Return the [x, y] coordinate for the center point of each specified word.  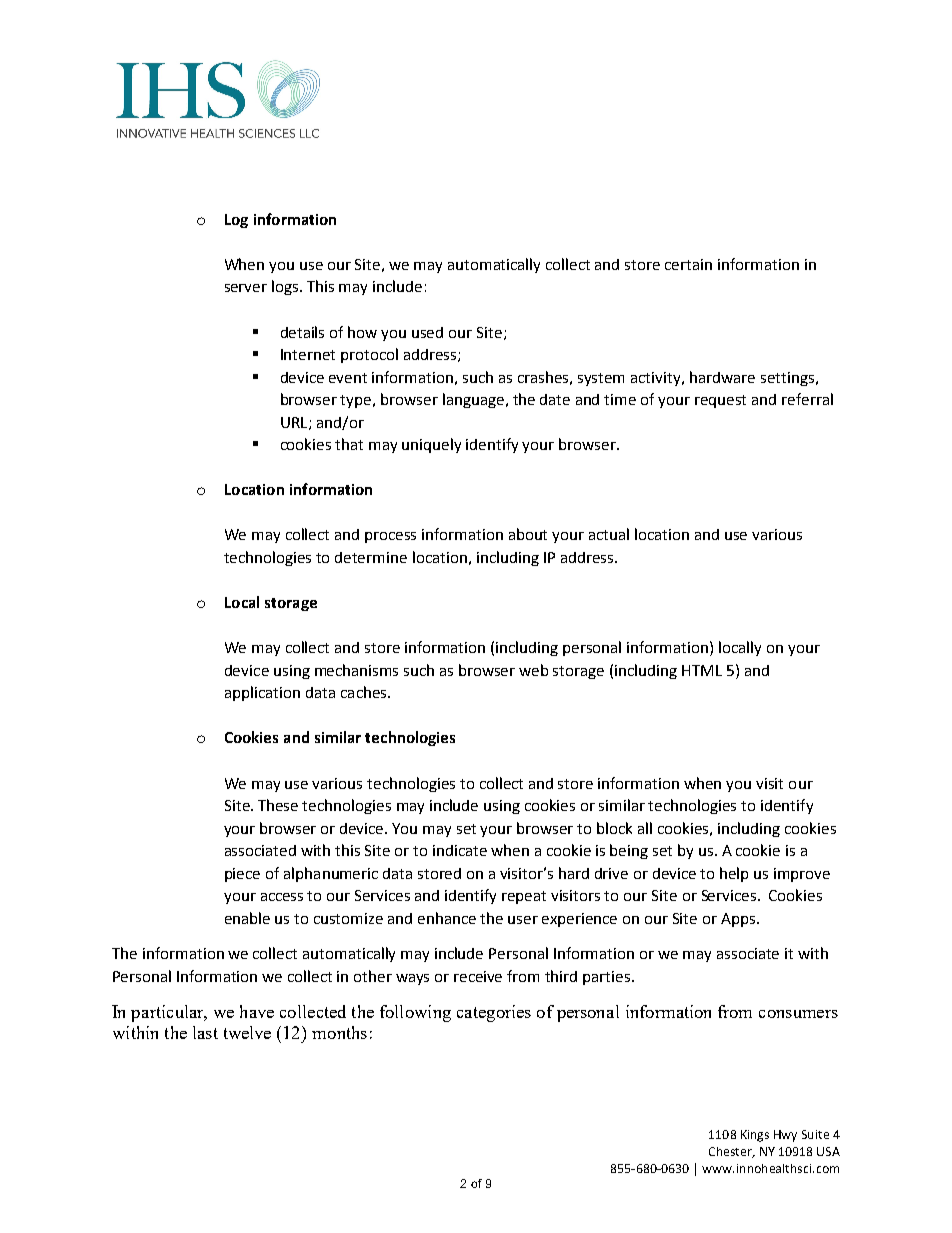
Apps [739, 920]
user [523, 920]
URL [295, 423]
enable [247, 918]
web [533, 670]
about [528, 534]
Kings [755, 1136]
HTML [702, 670]
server [246, 288]
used [427, 332]
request [720, 401]
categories [494, 1013]
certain [688, 264]
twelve [247, 1032]
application [262, 693]
